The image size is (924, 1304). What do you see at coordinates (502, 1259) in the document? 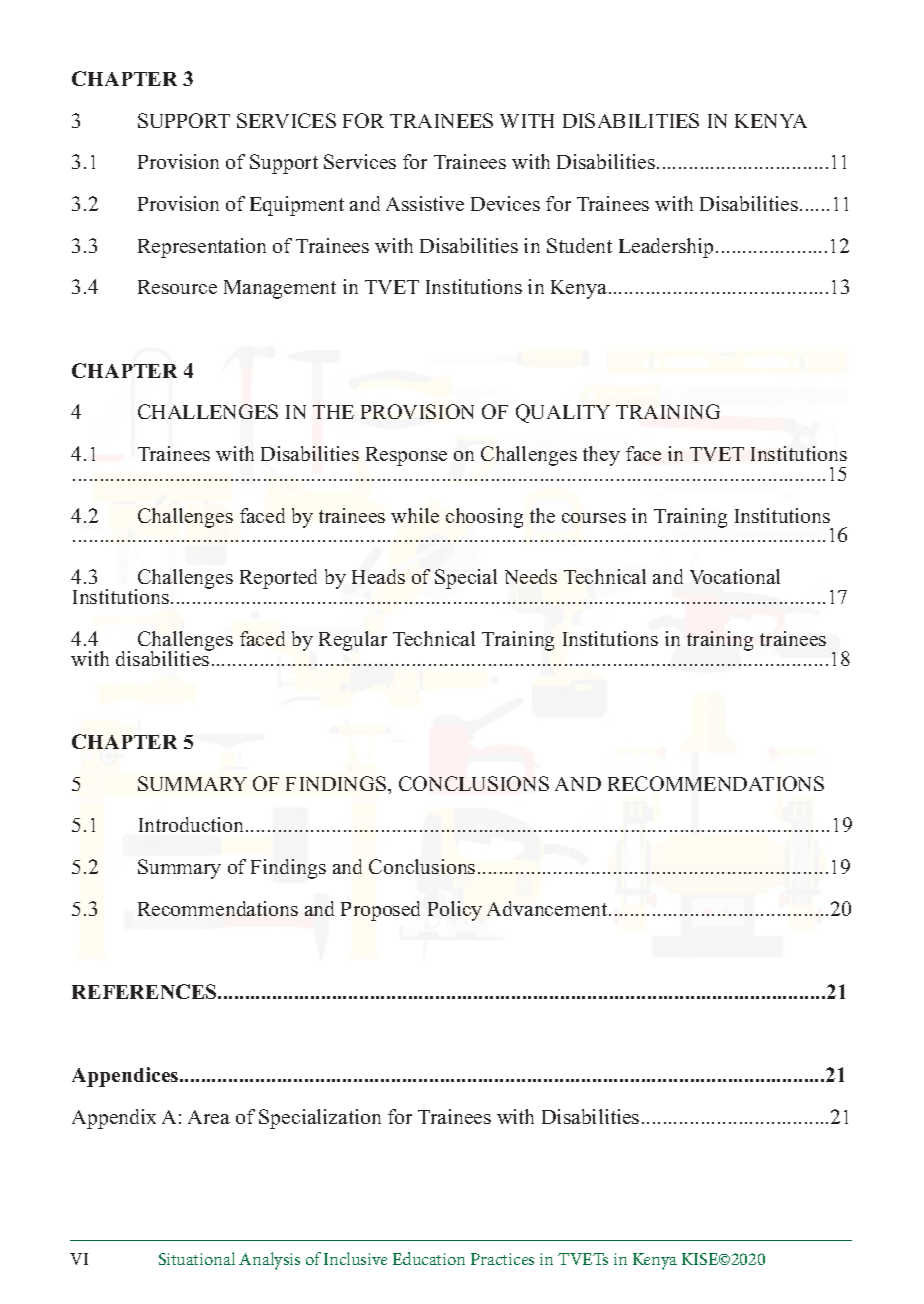
I see `Practices` at bounding box center [502, 1259].
